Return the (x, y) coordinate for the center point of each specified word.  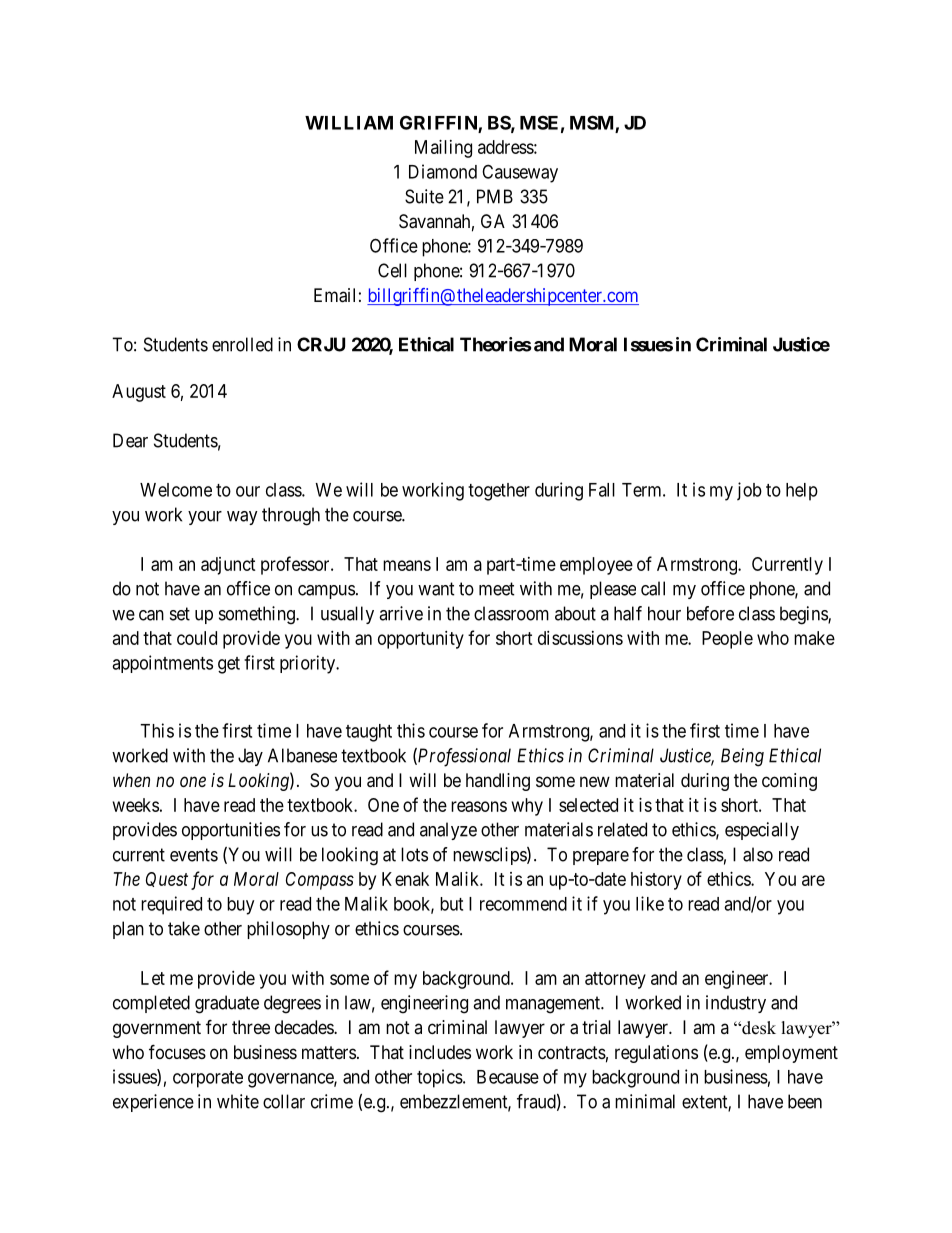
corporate (208, 1079)
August (139, 393)
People (727, 640)
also (758, 854)
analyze (448, 831)
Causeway (520, 173)
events (194, 855)
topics (440, 1078)
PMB (495, 196)
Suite (424, 196)
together (499, 492)
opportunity (421, 640)
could (197, 638)
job (749, 491)
